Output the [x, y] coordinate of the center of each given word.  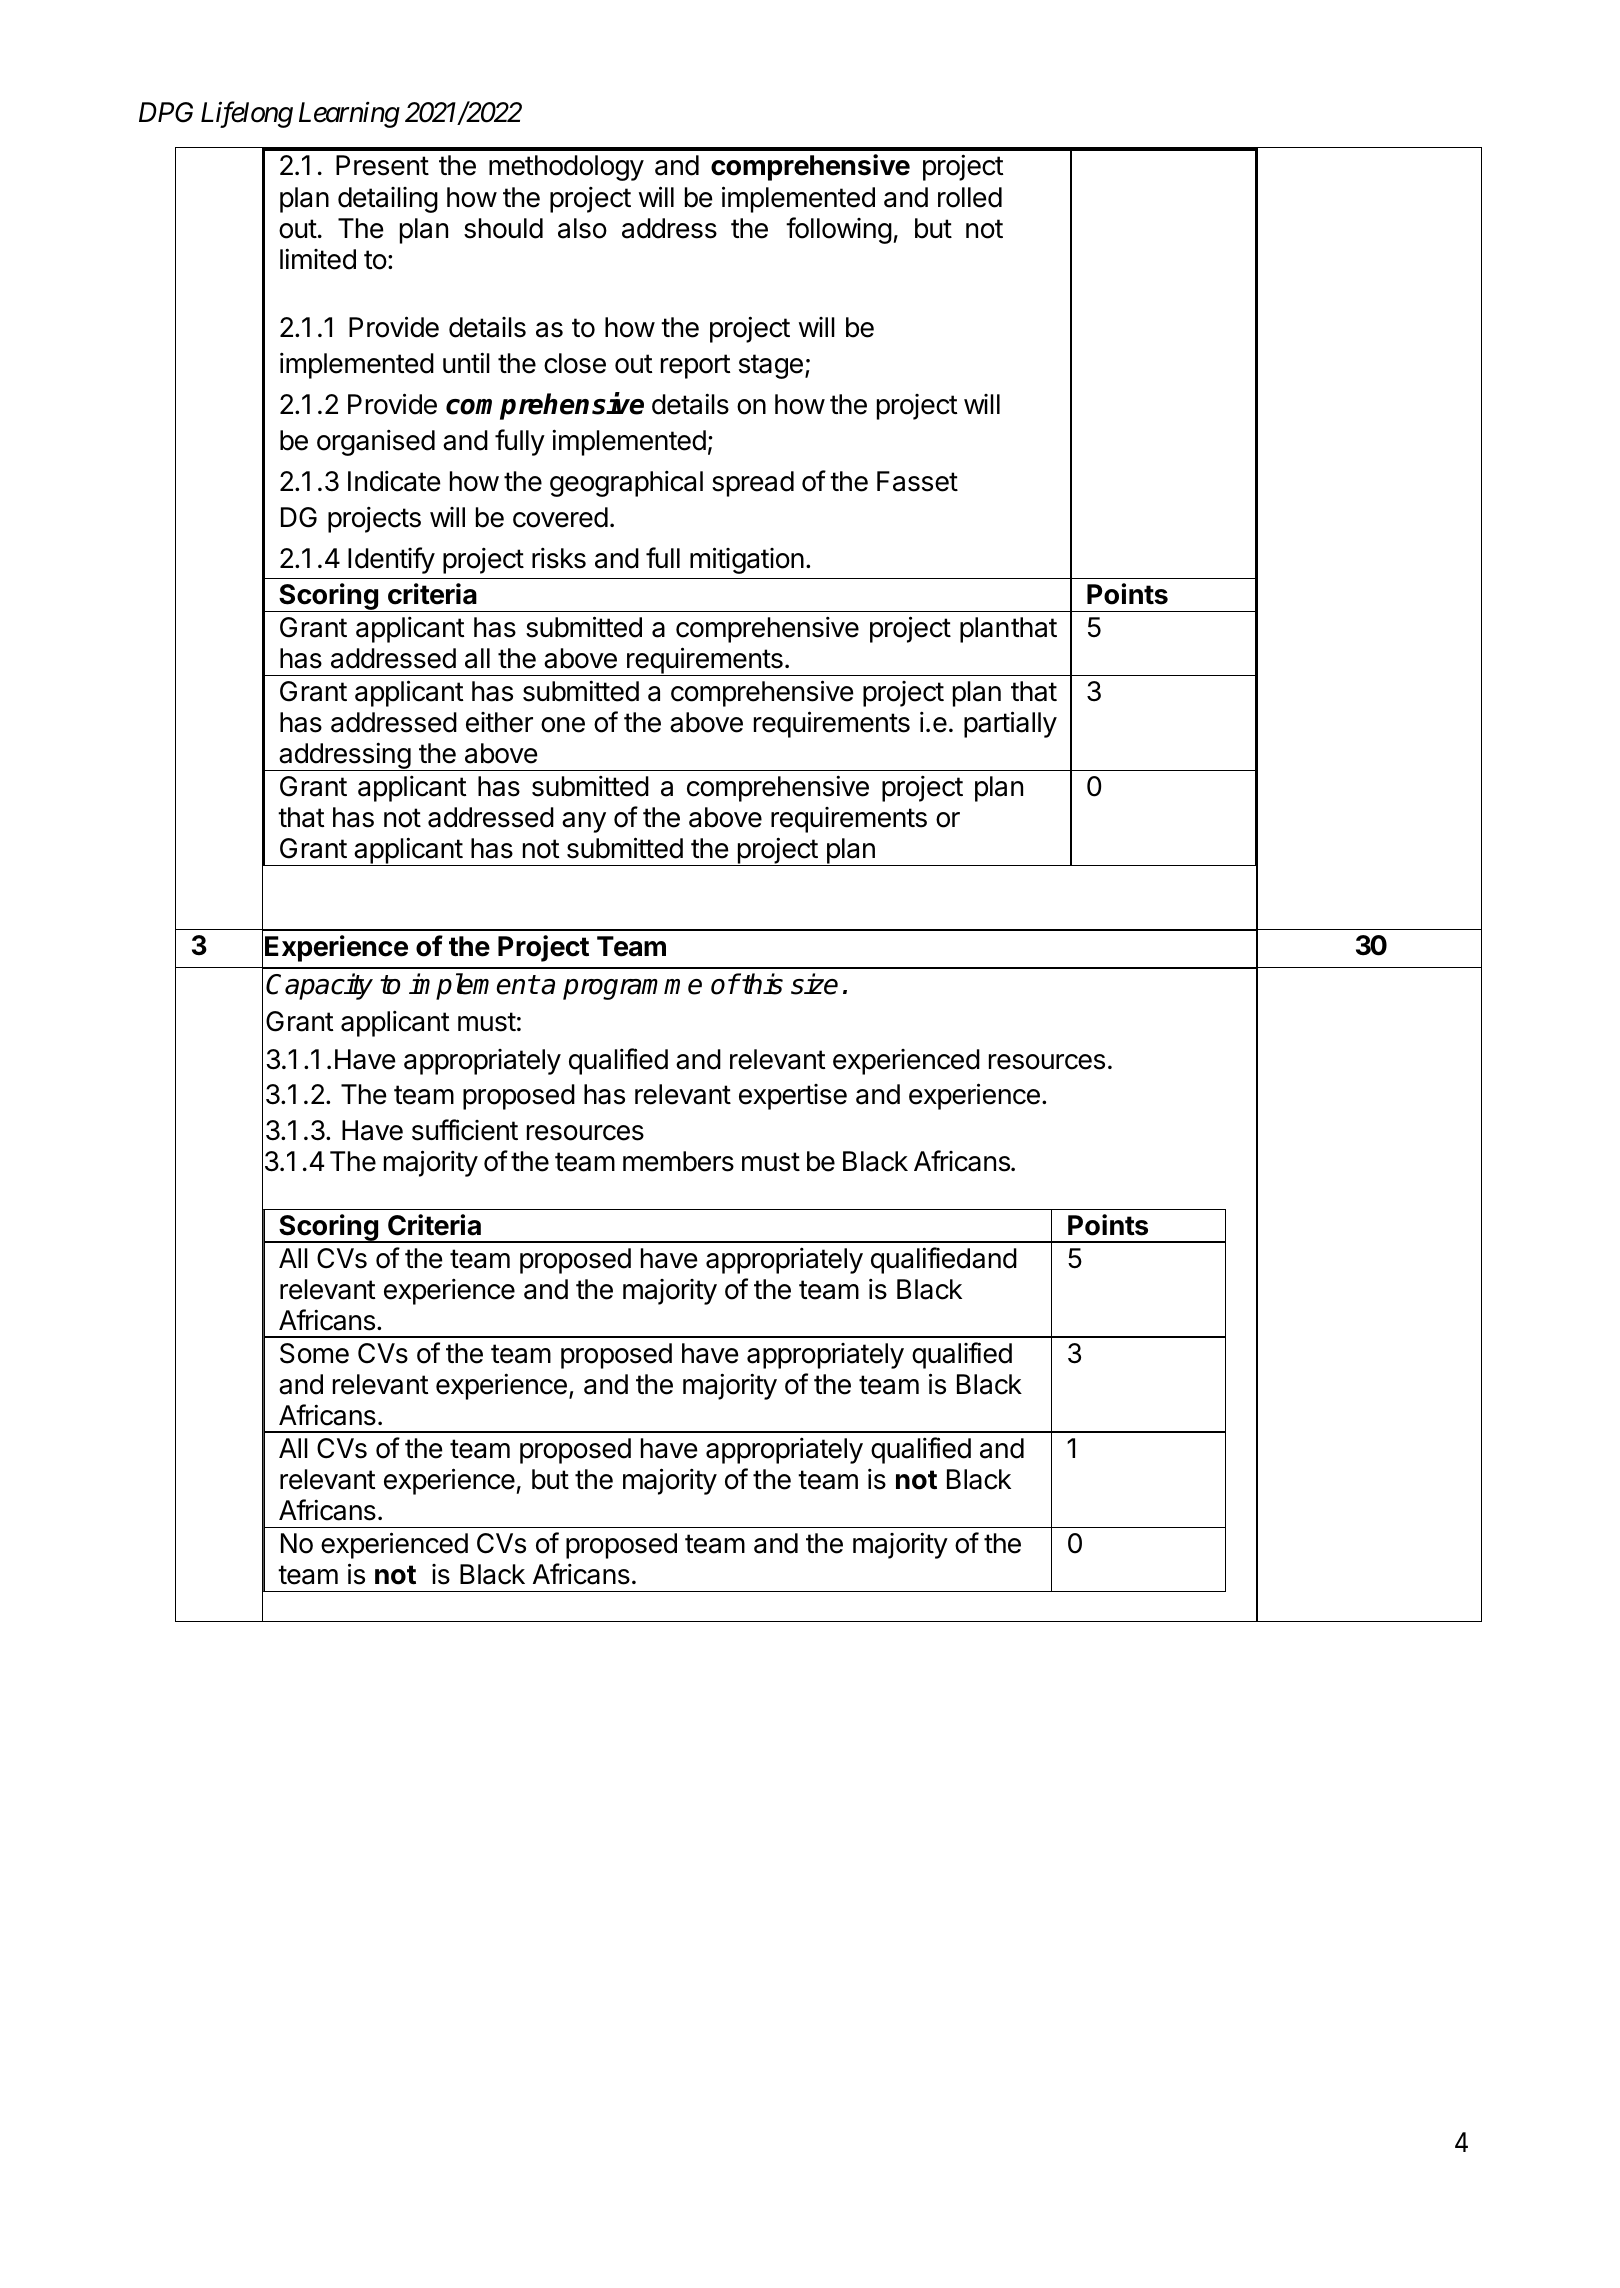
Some [314, 1353]
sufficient [465, 1130]
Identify [391, 560]
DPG [166, 112]
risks [559, 558]
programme [632, 989]
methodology [566, 168]
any [584, 822]
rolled [970, 197]
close [575, 363]
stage [771, 366]
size [814, 984]
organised [376, 442]
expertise [793, 1097]
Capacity [319, 986]
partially [1010, 724]
